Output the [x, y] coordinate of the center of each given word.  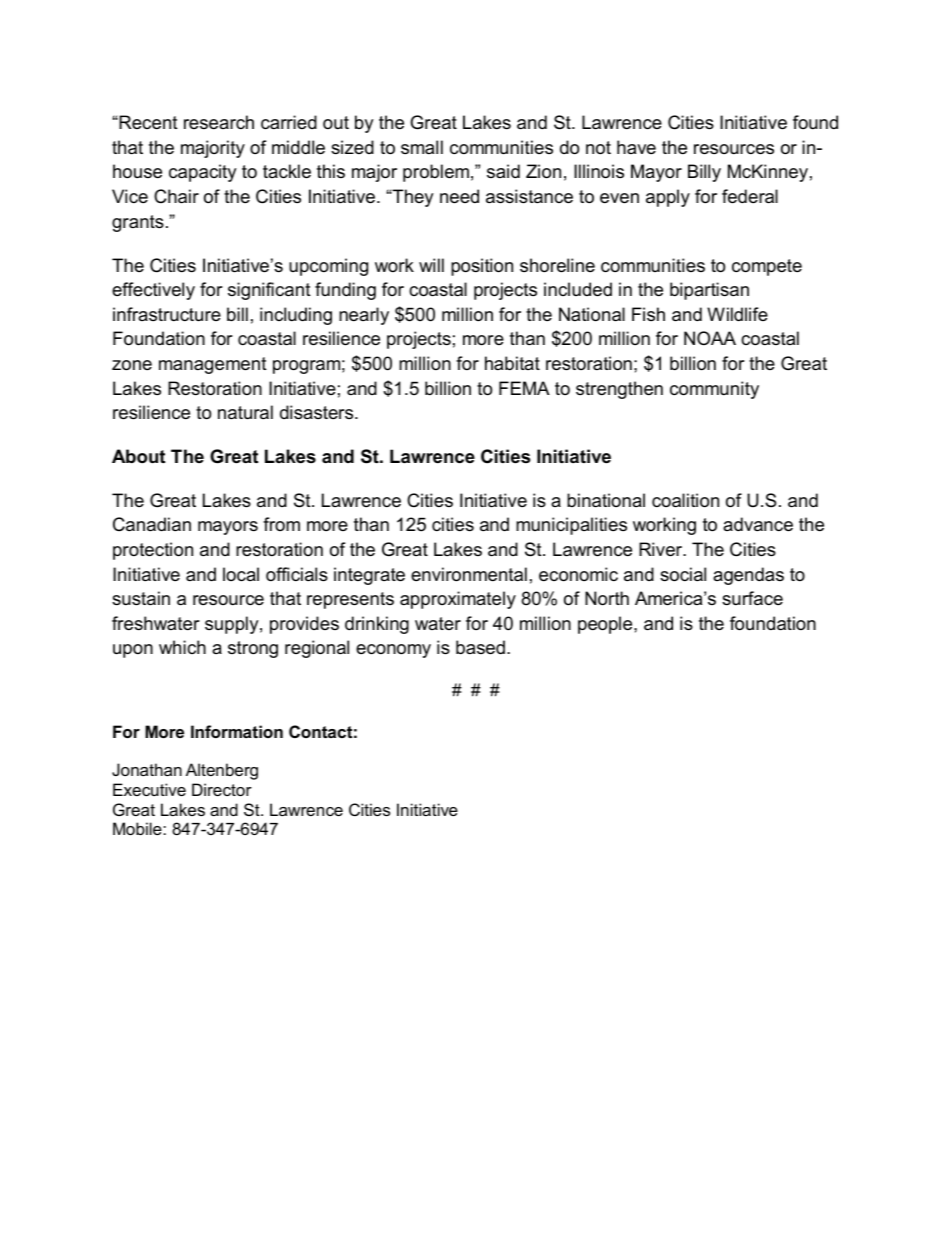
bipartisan [709, 291]
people [606, 625]
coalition [685, 500]
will [431, 265]
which [182, 647]
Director [222, 789]
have [636, 147]
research [219, 122]
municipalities [571, 526]
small [422, 147]
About [138, 456]
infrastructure [167, 314]
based [480, 647]
